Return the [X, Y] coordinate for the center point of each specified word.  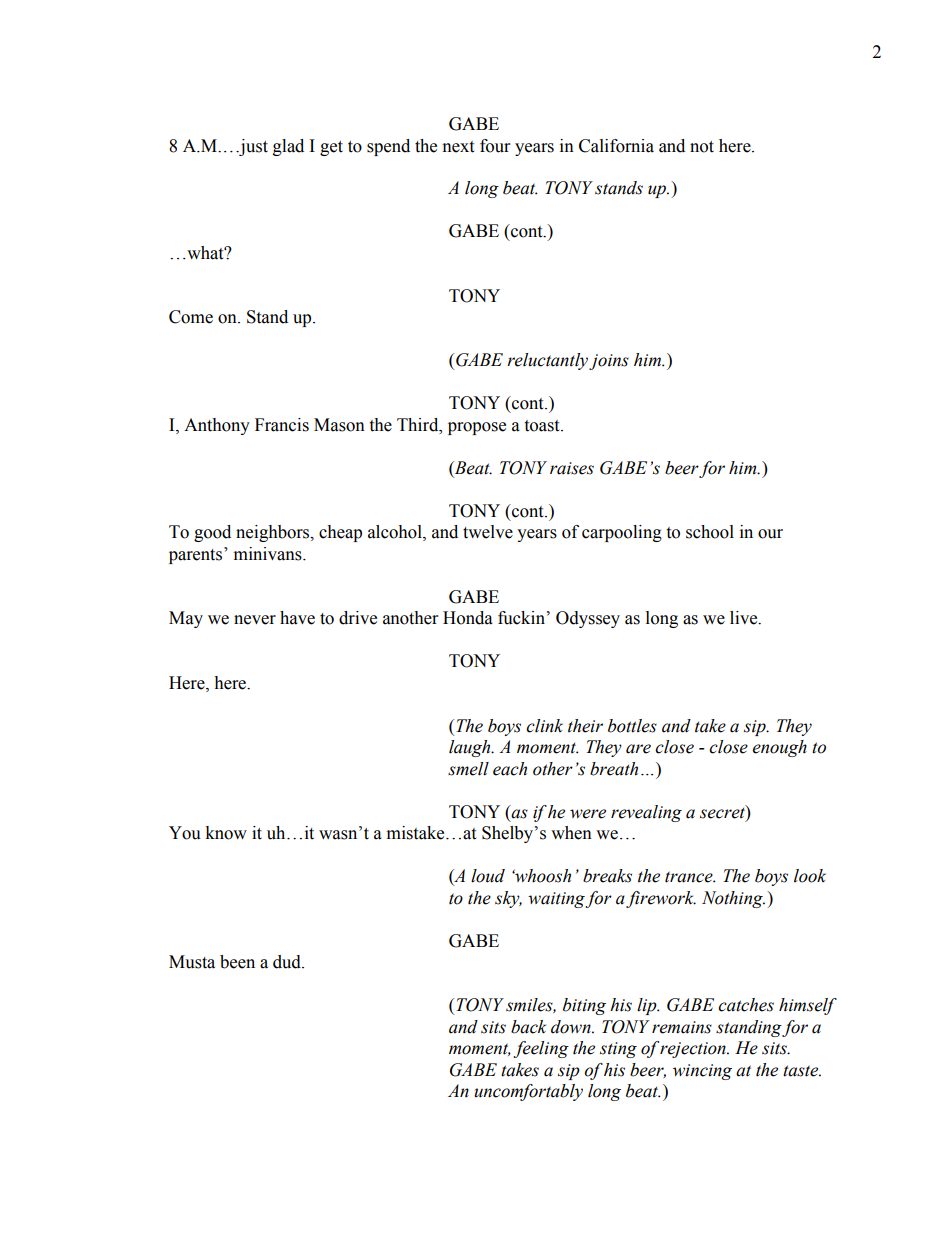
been [237, 962]
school [710, 532]
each [510, 769]
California [616, 146]
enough [780, 748]
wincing [702, 1072]
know [226, 833]
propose [477, 428]
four [495, 146]
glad [288, 147]
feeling [541, 1049]
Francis [282, 425]
